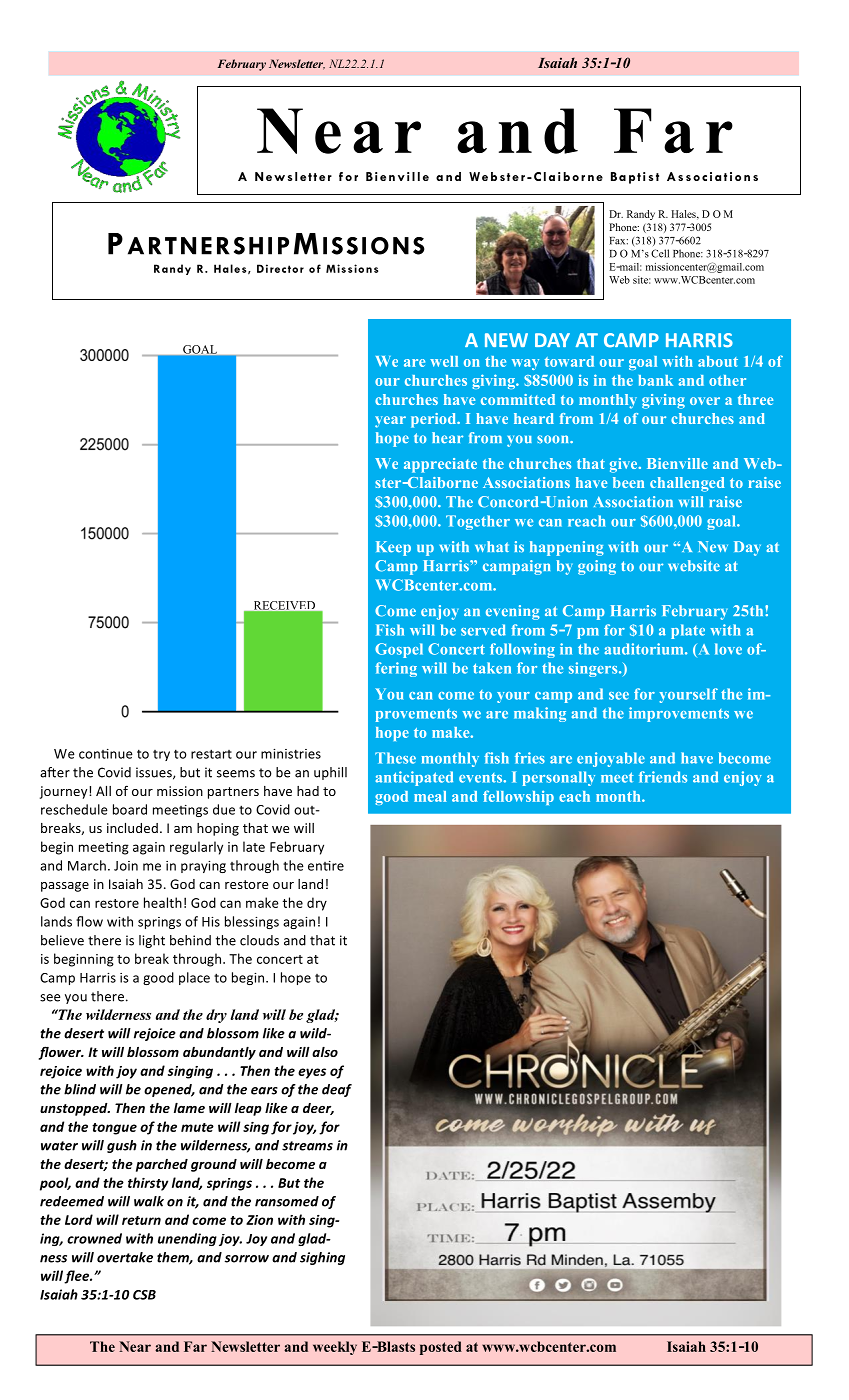 The width and height of the screenshot is (849, 1400). I want to click on light, so click(152, 941).
